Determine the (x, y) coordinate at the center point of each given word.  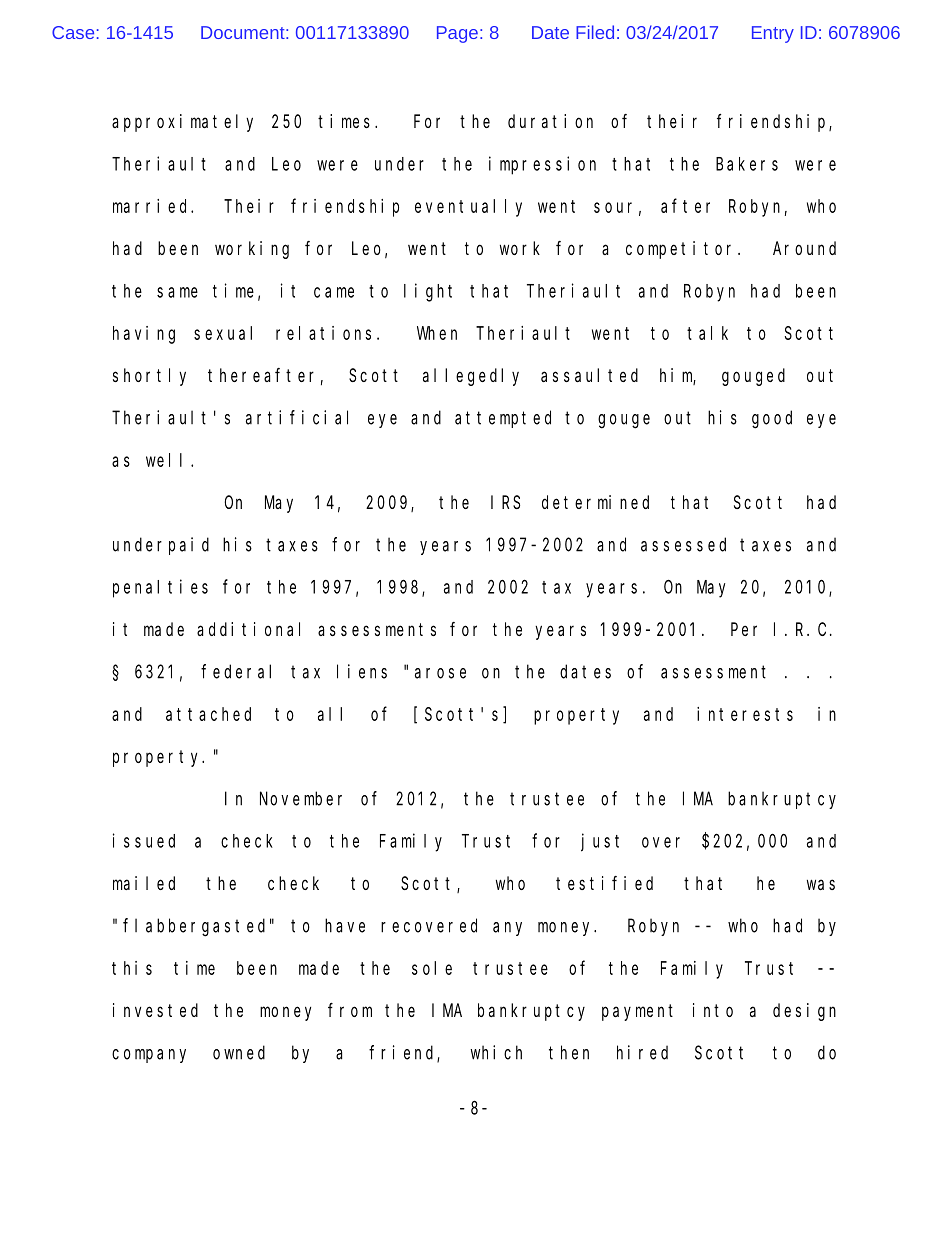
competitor (682, 250)
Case (73, 32)
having (144, 335)
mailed (144, 883)
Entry (773, 34)
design (804, 1012)
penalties (160, 588)
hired (642, 1052)
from (350, 1010)
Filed (595, 32)
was (821, 884)
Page (457, 34)
